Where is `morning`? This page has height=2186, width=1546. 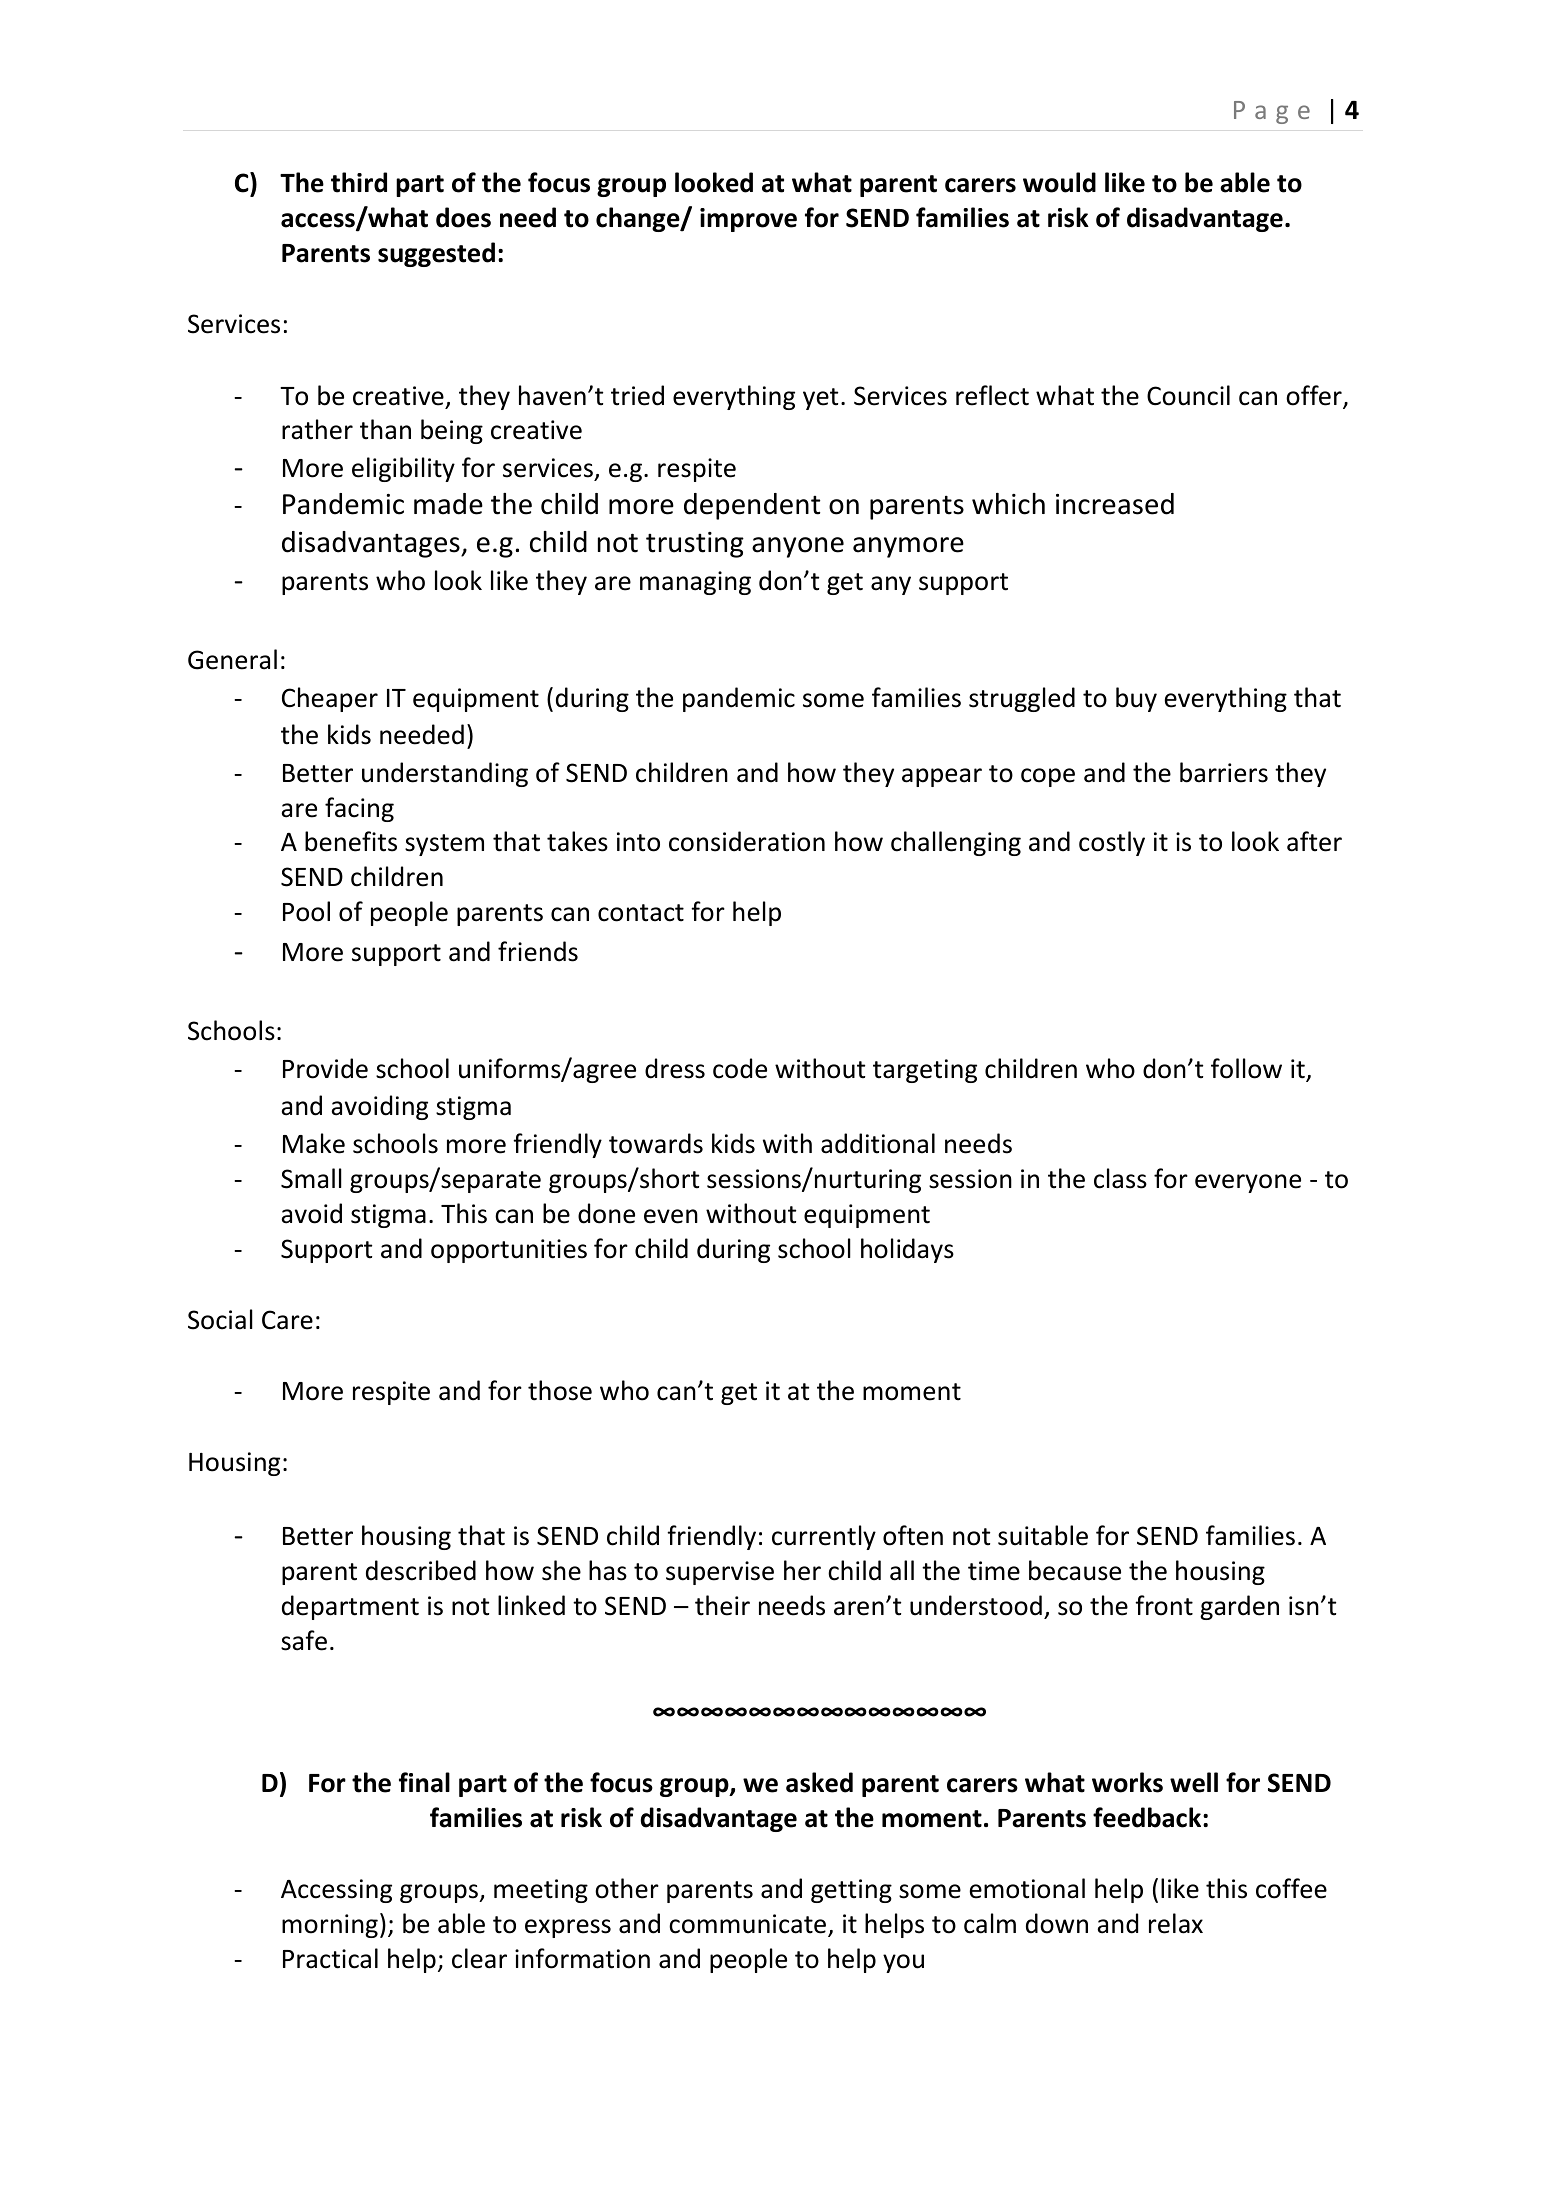
morning is located at coordinates (330, 1926).
